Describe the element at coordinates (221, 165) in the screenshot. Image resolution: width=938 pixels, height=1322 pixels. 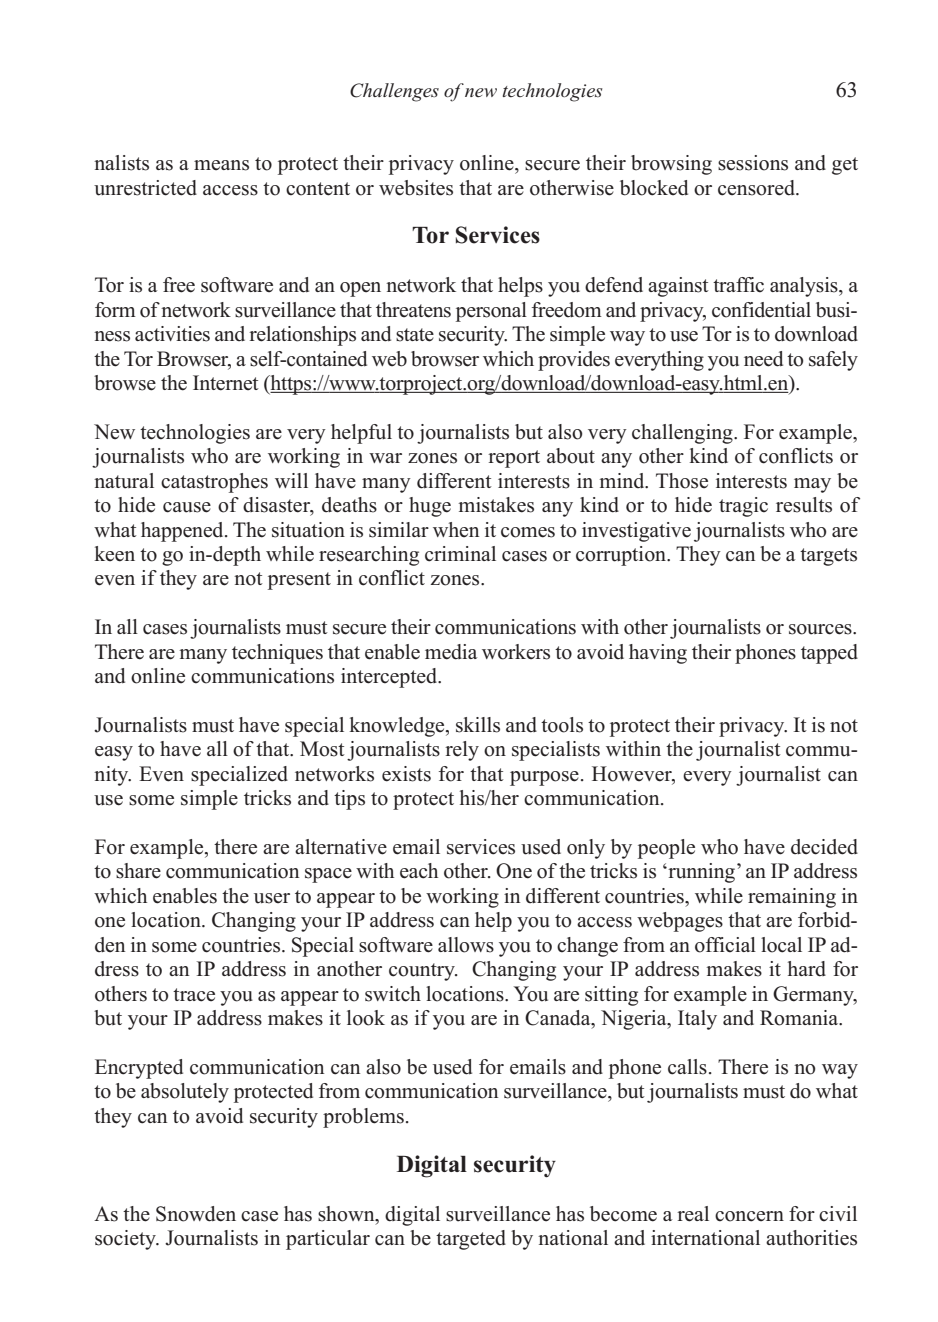
I see `means` at that location.
